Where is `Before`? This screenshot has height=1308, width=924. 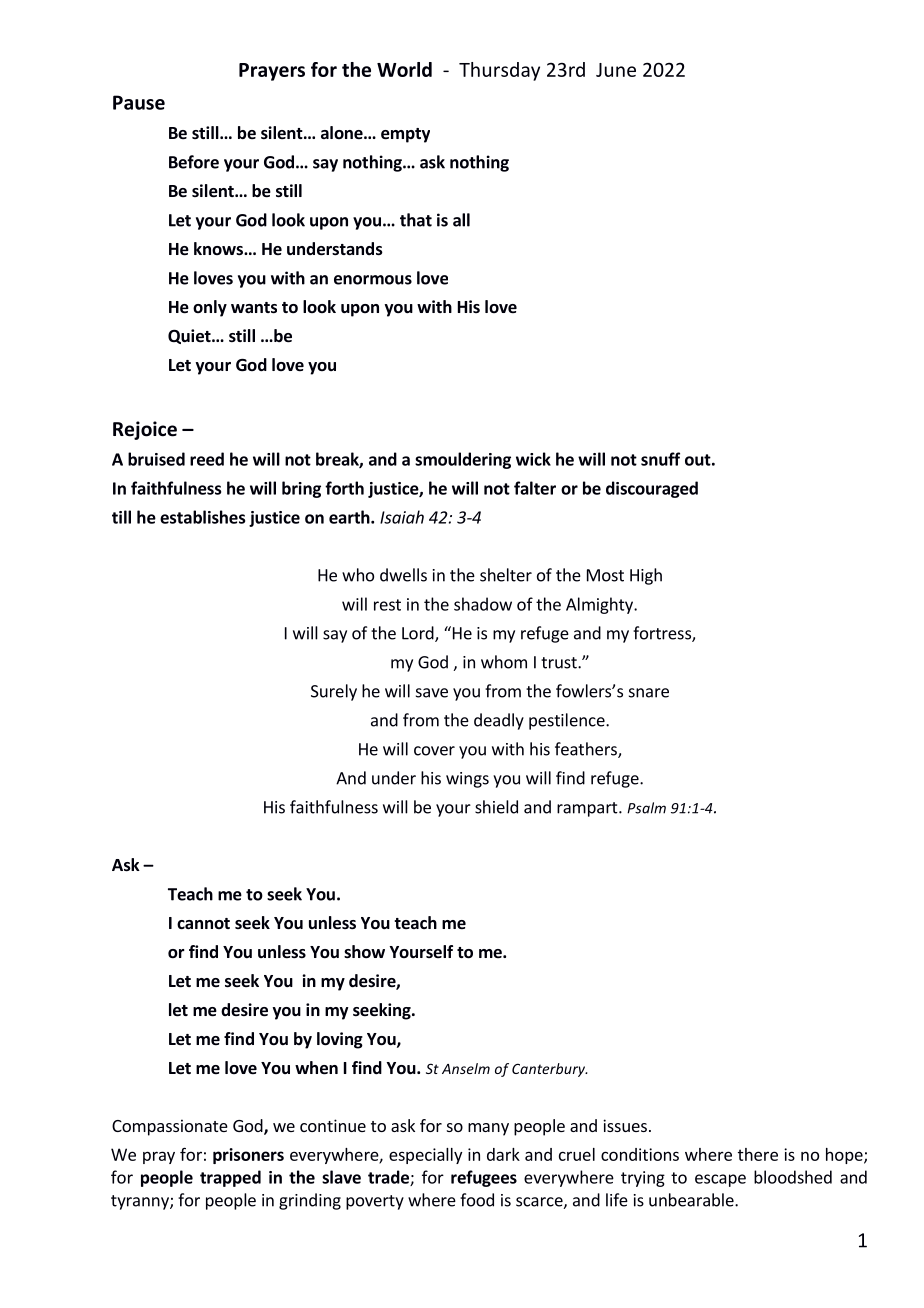
Before is located at coordinates (194, 162).
